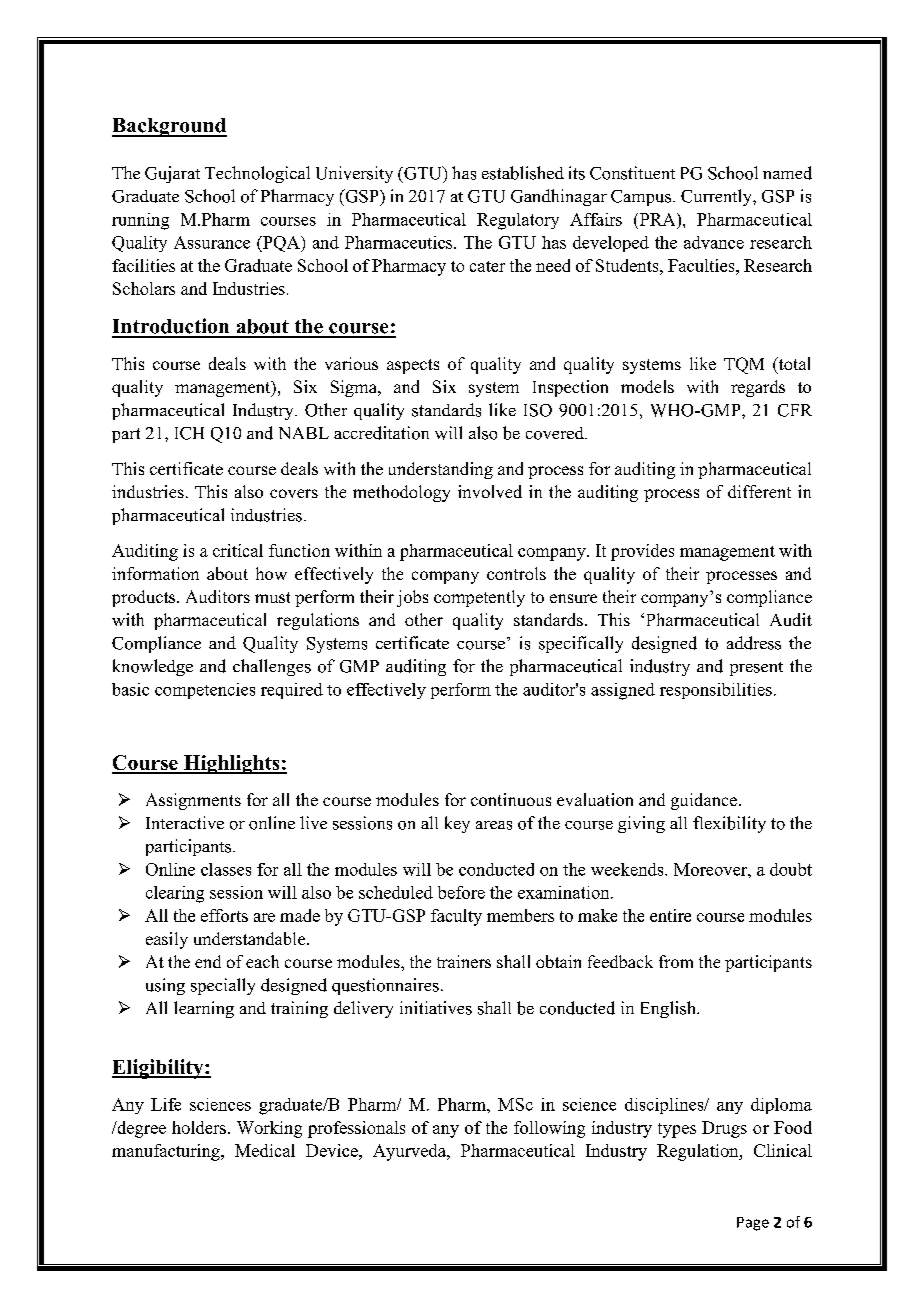 The height and width of the document is (1308, 924). Describe the element at coordinates (411, 1152) in the document. I see `Ayurveda` at that location.
